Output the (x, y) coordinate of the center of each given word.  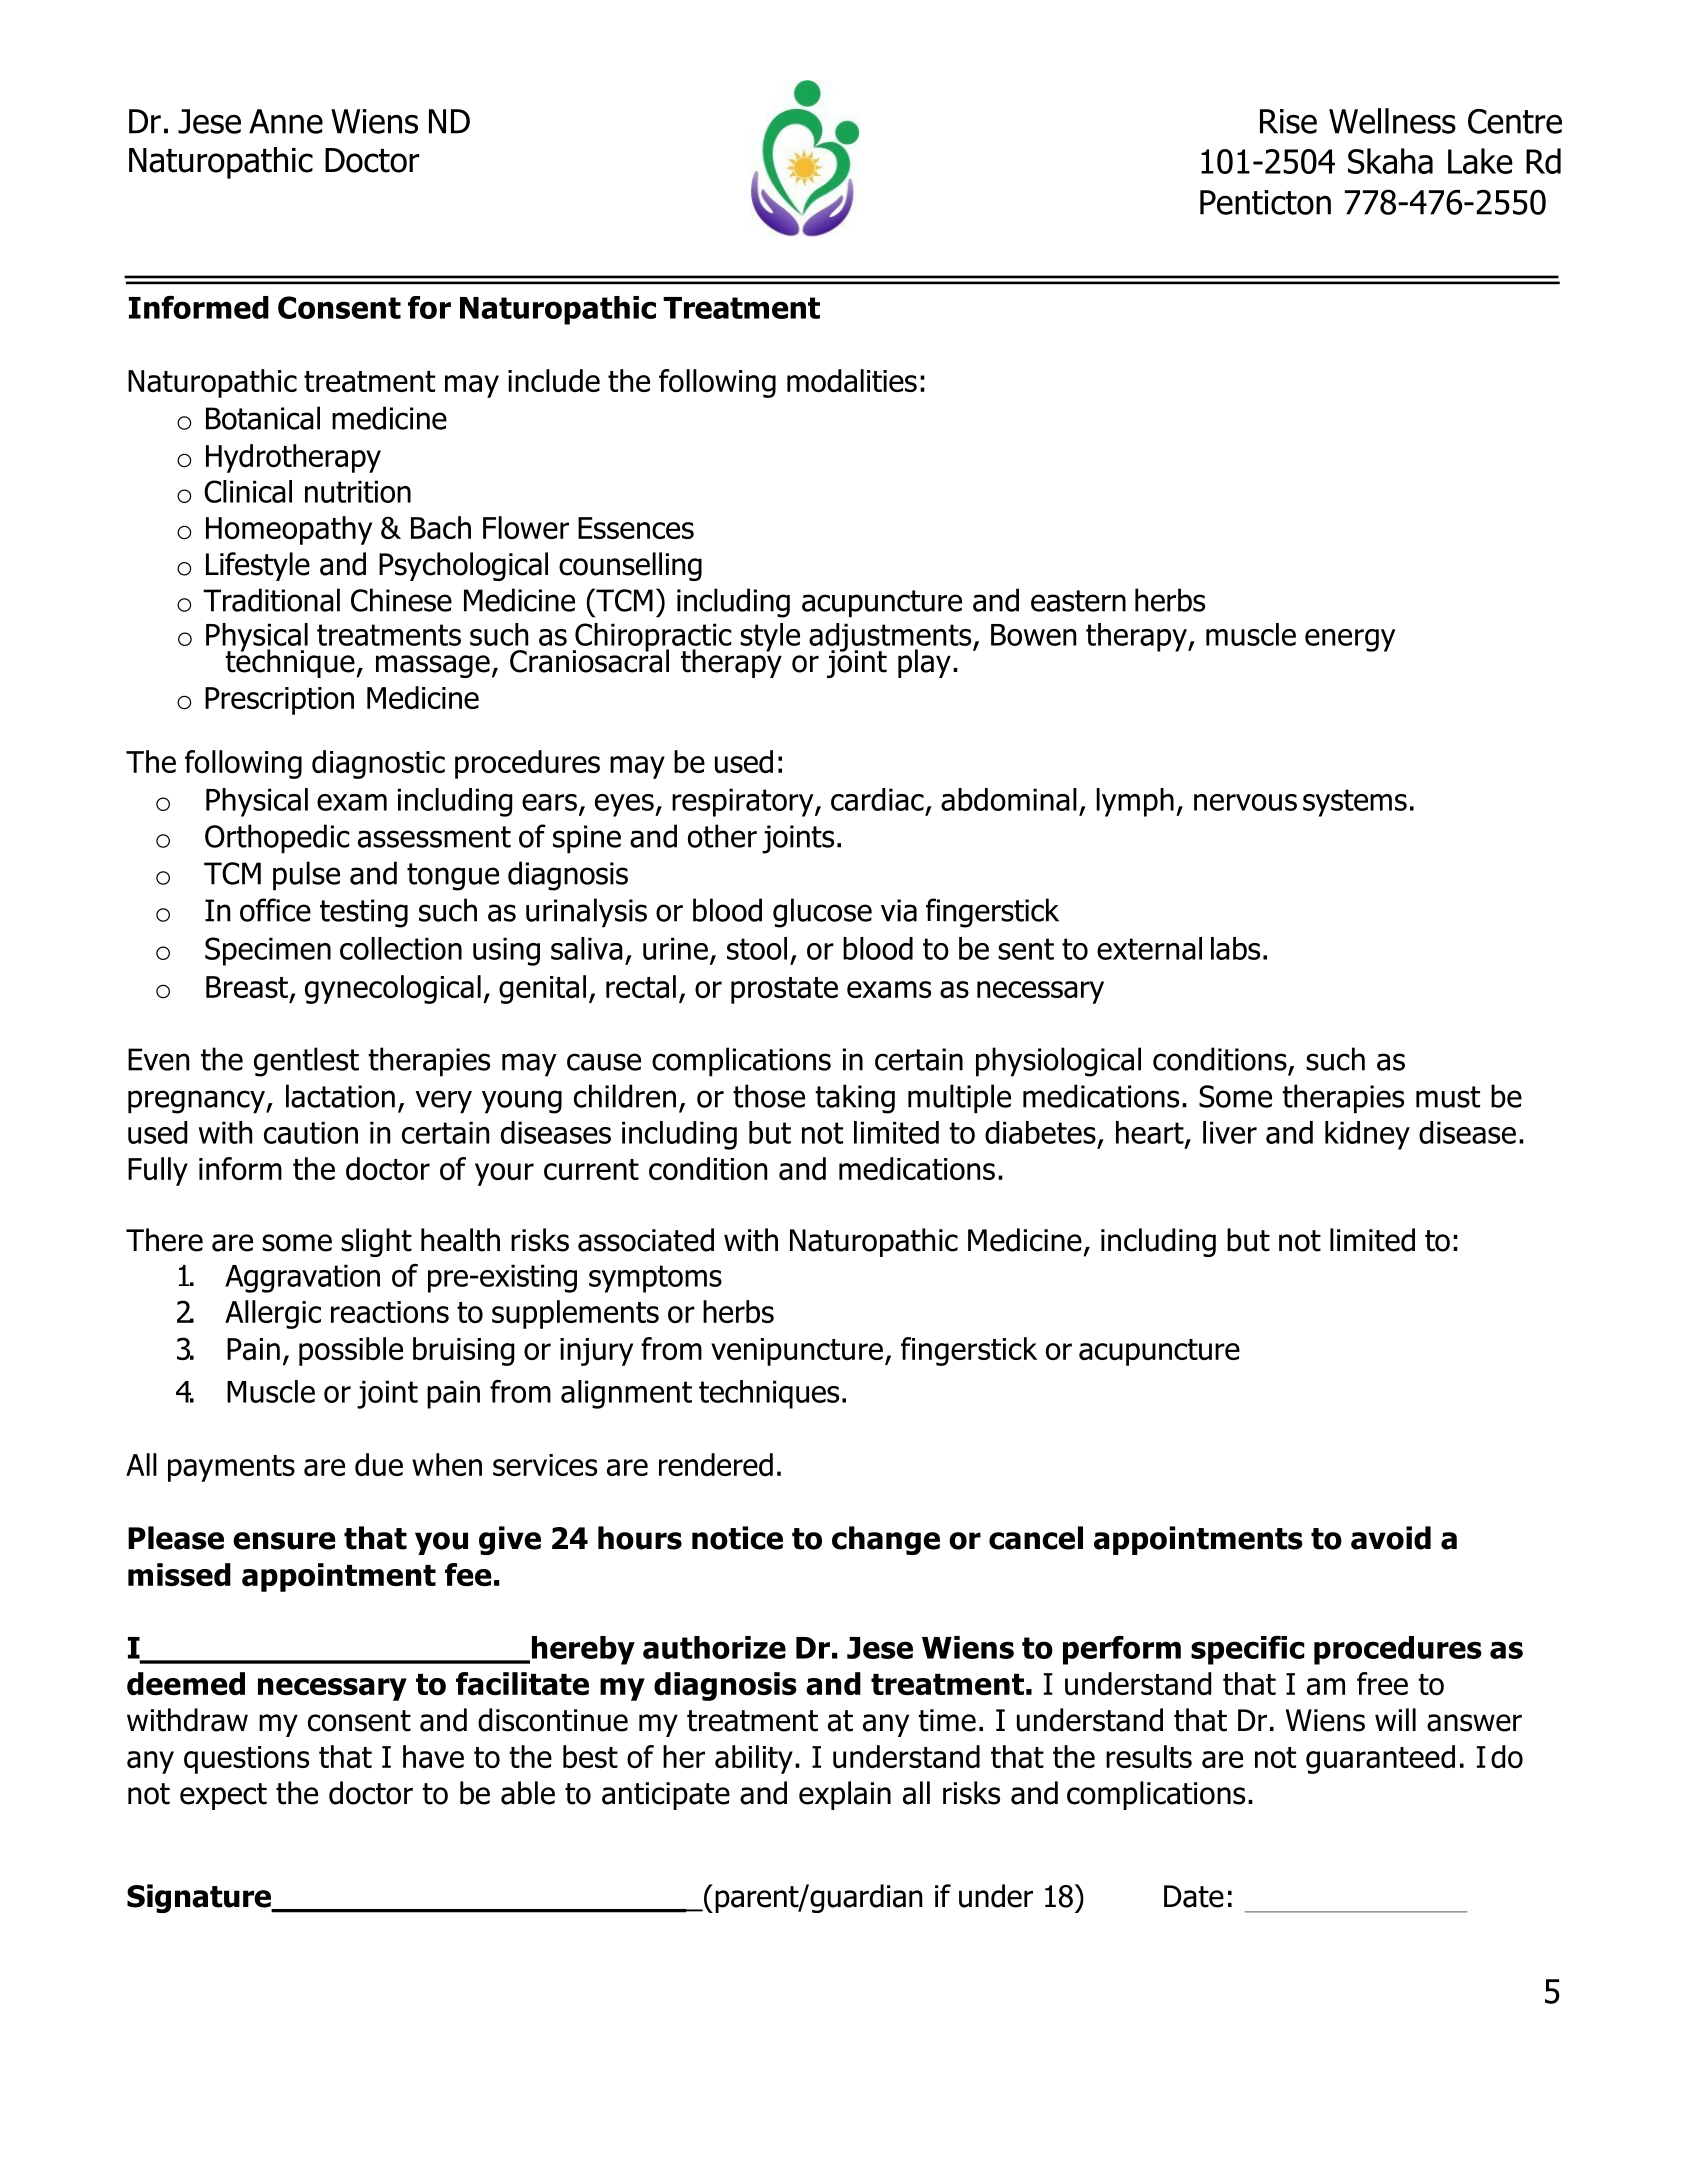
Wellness (1392, 121)
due (379, 1464)
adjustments (891, 638)
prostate (784, 990)
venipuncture (797, 1352)
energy (1350, 640)
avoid (1391, 1538)
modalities (852, 380)
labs (1235, 948)
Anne (286, 121)
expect (223, 1796)
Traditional (271, 600)
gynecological (393, 989)
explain (845, 1795)
